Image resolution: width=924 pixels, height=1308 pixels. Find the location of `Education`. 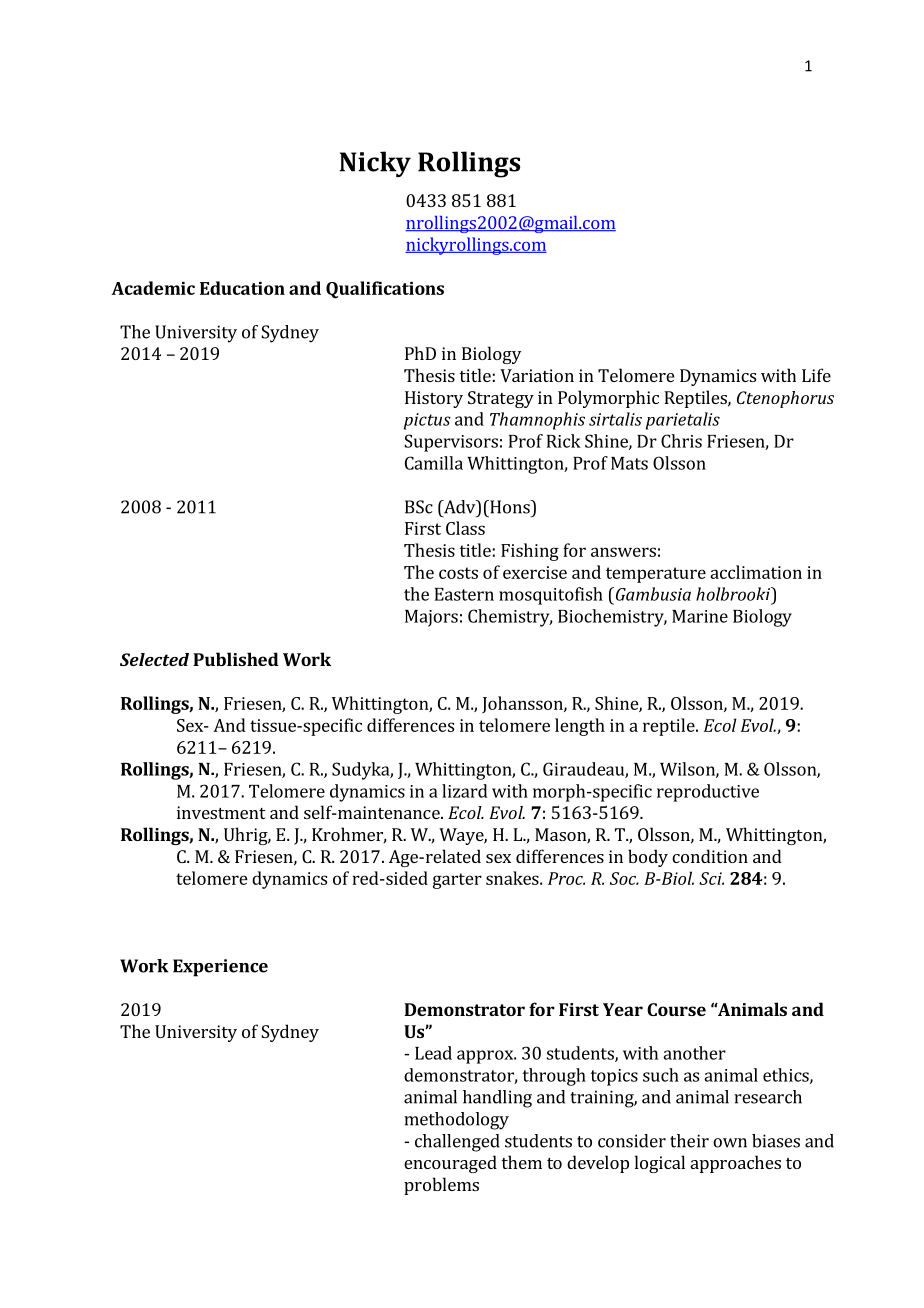

Education is located at coordinates (242, 288).
